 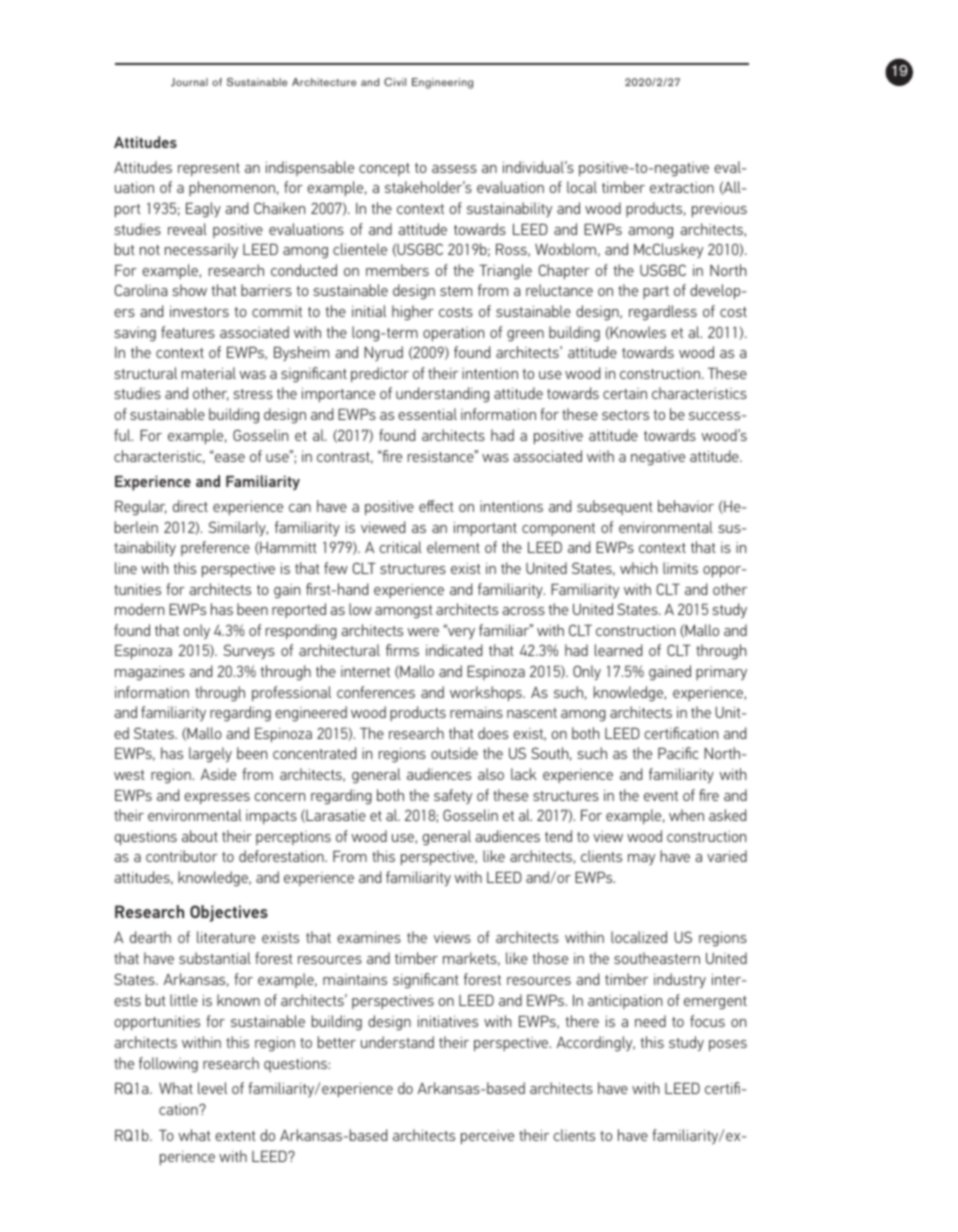 I want to click on safety, so click(x=453, y=796).
